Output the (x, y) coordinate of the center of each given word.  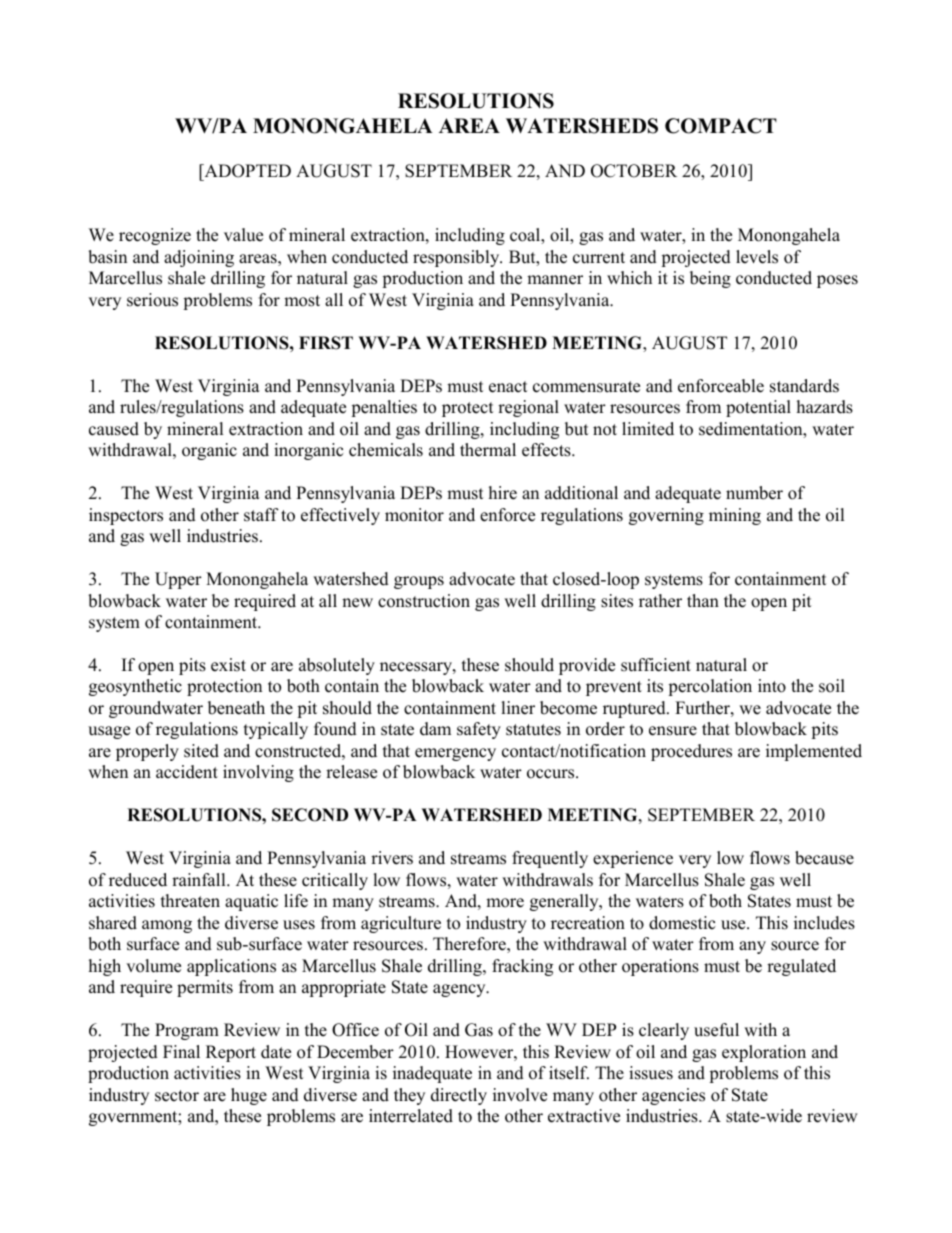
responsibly (457, 258)
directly (459, 1096)
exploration (764, 1053)
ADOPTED (246, 171)
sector (177, 1096)
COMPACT (721, 126)
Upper (178, 580)
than (703, 600)
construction (424, 601)
